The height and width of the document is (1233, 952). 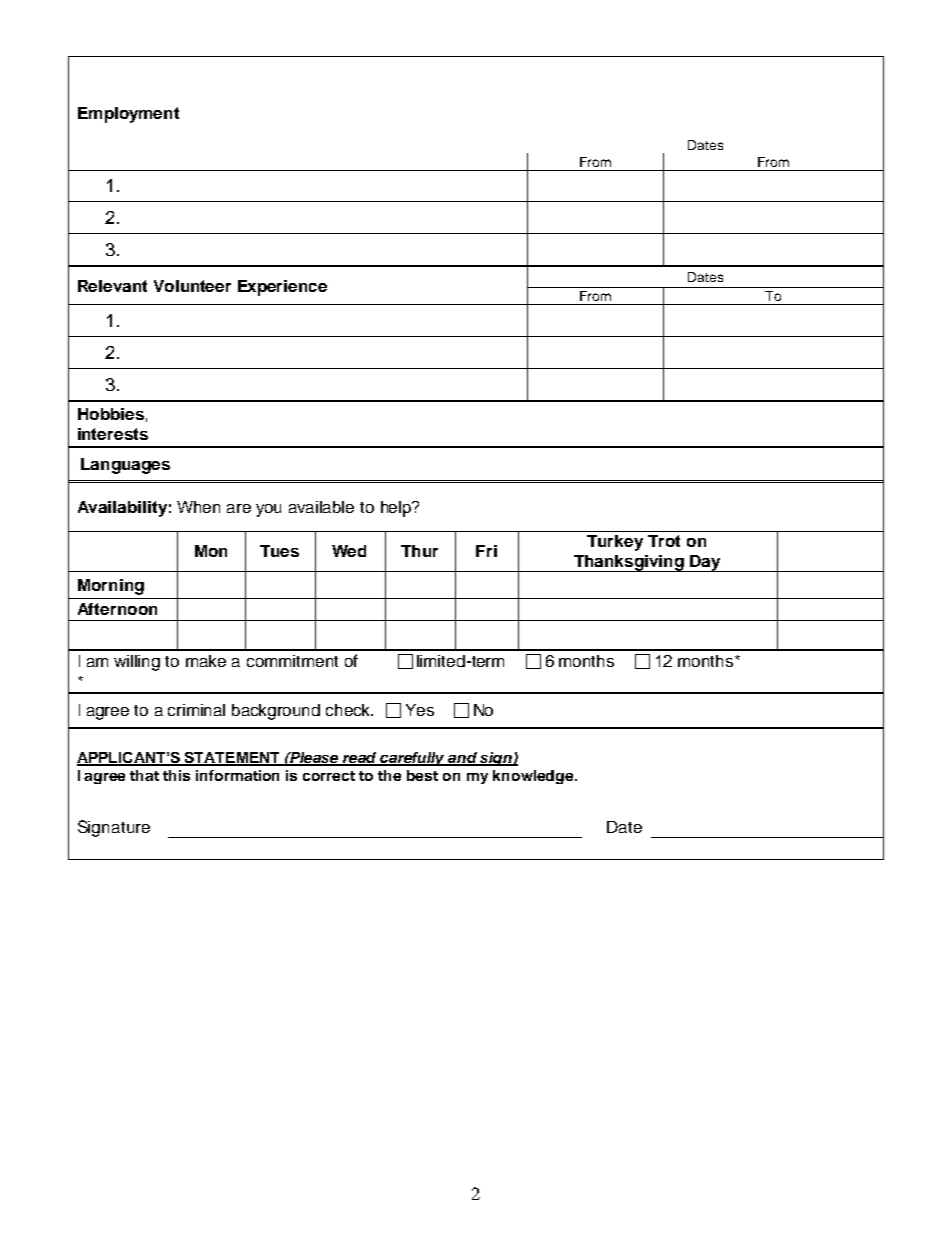 I want to click on Hobbies, so click(x=111, y=414).
